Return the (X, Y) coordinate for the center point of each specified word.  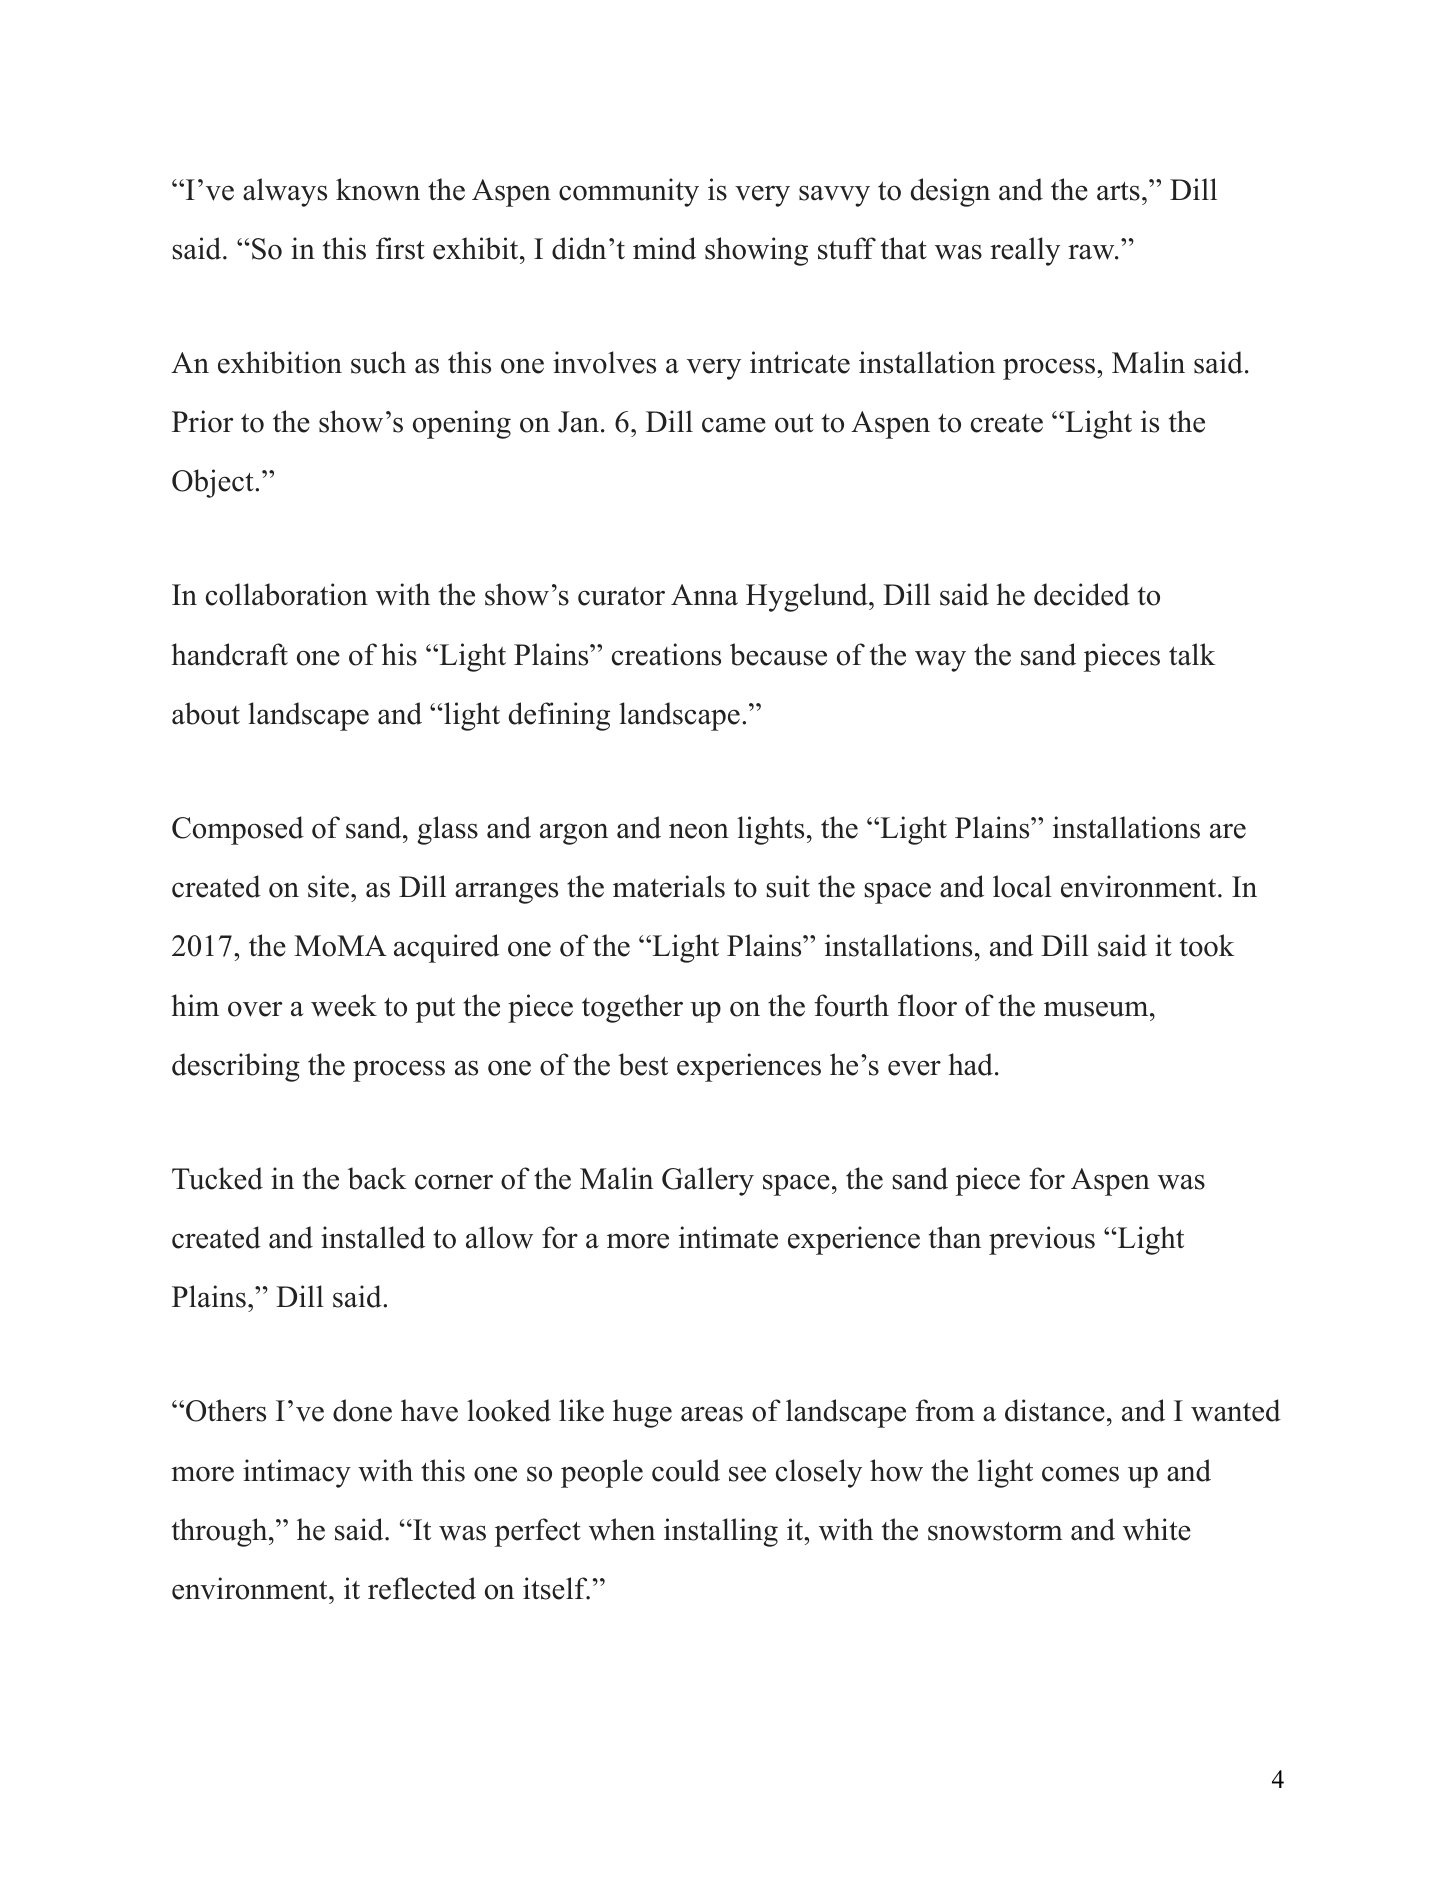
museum (1097, 1009)
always (285, 192)
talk (1192, 654)
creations (666, 654)
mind (664, 248)
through (221, 1532)
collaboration (287, 594)
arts (1118, 191)
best (643, 1064)
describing (236, 1067)
